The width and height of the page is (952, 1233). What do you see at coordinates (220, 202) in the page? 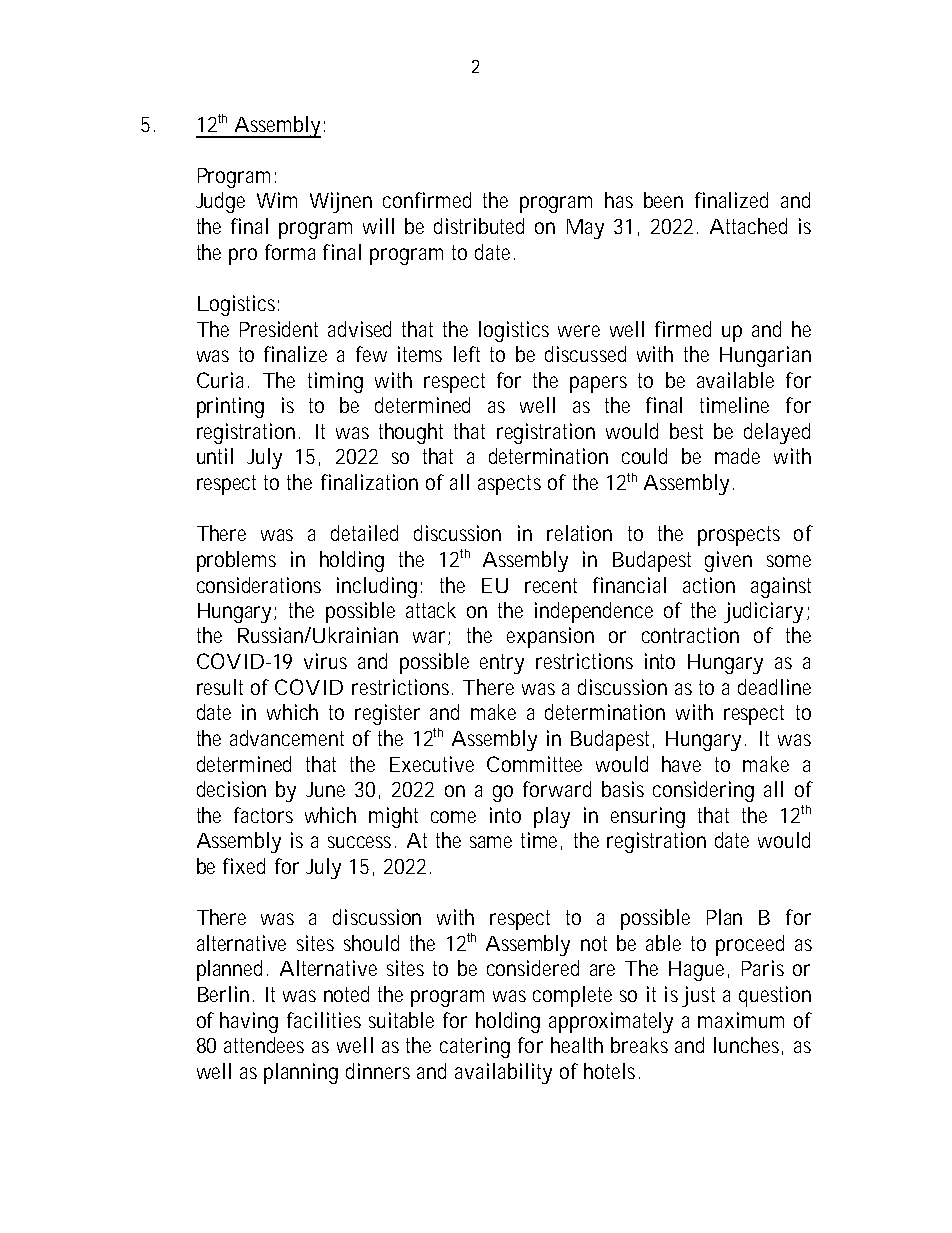
I see `Judge` at bounding box center [220, 202].
